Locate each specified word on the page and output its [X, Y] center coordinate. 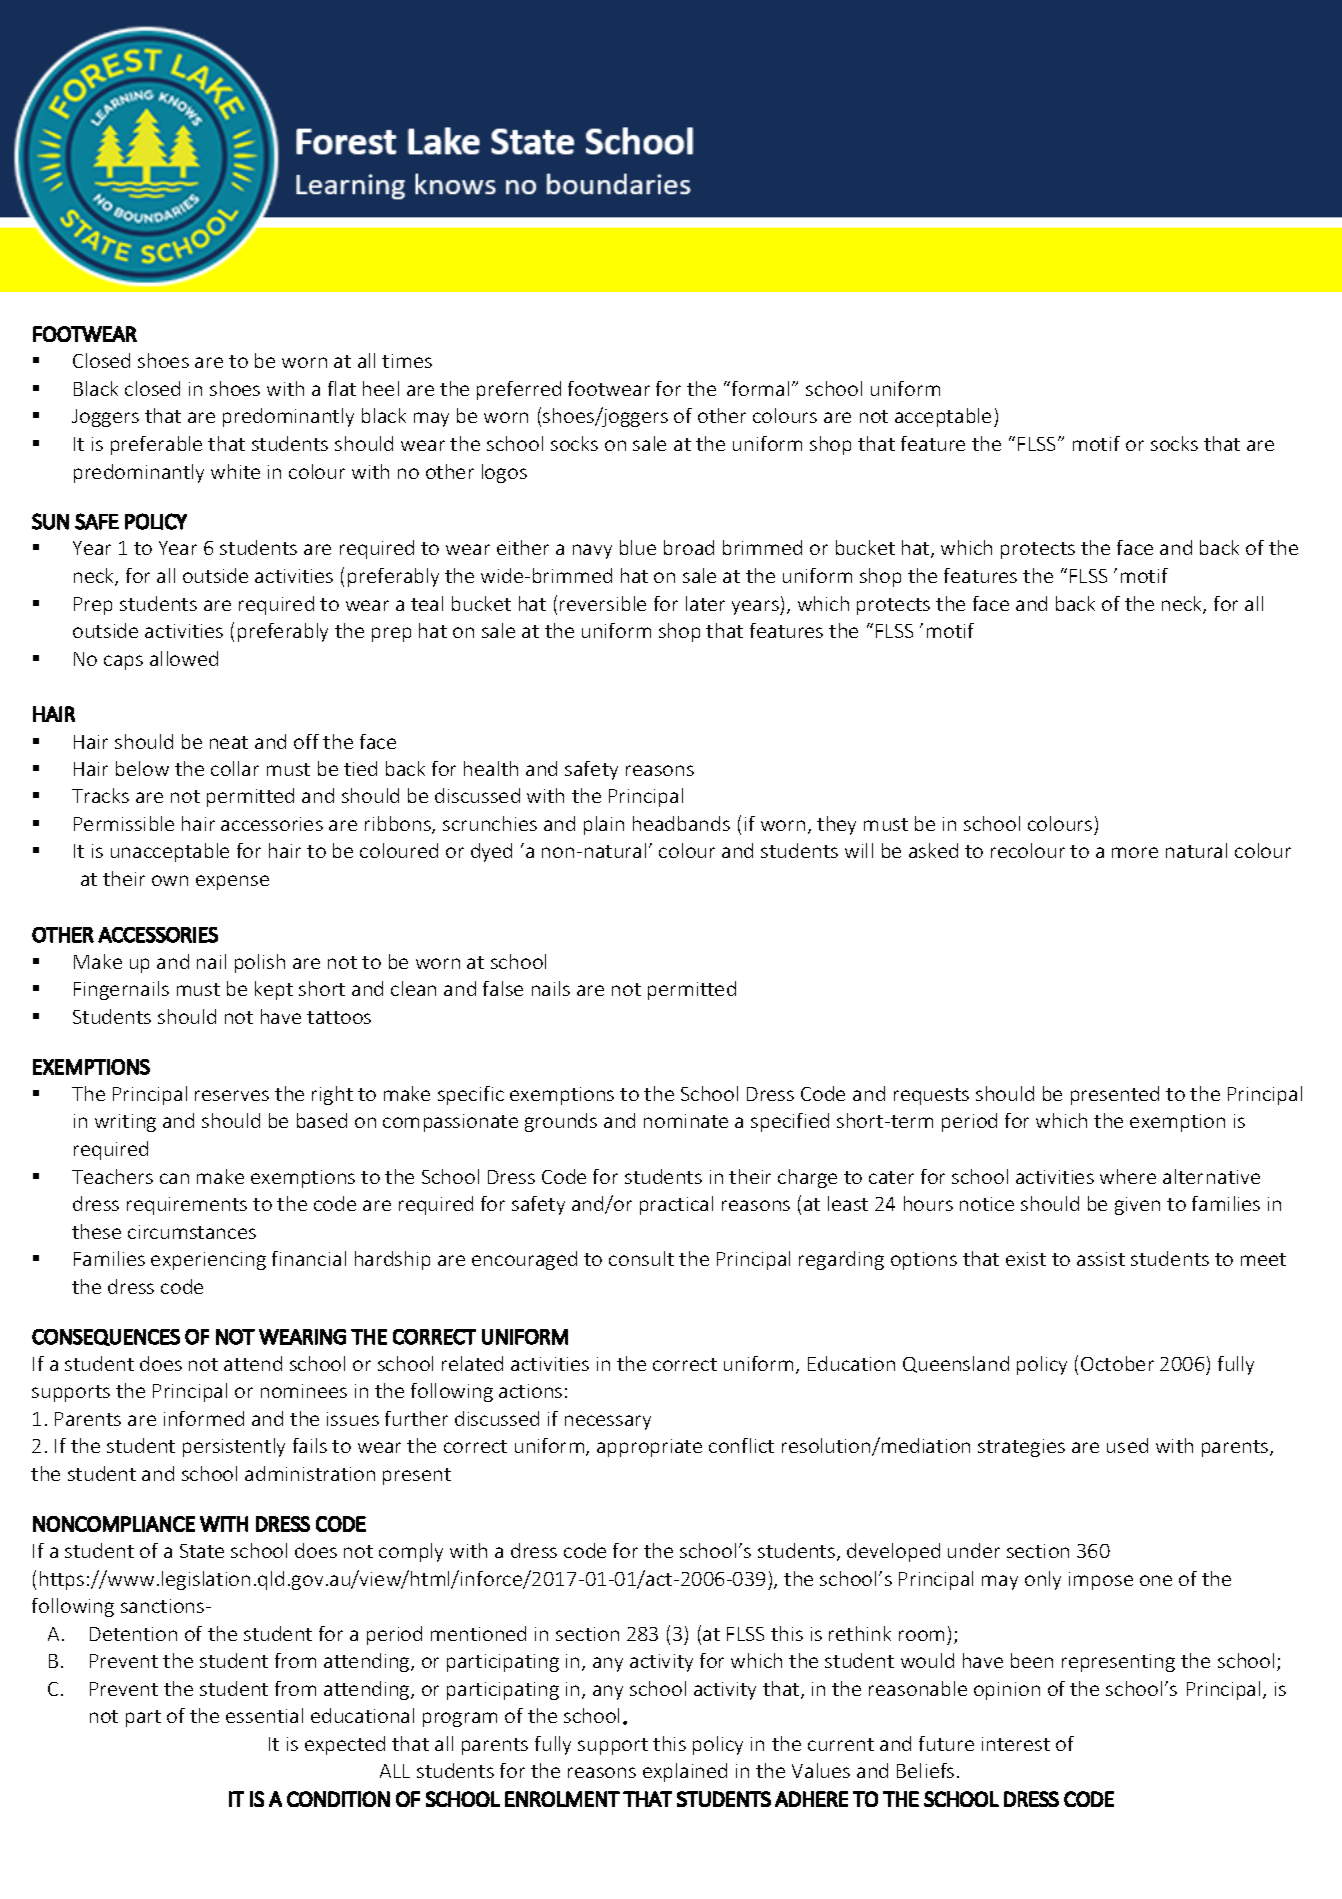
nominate [686, 1121]
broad [689, 547]
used [1127, 1445]
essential [264, 1715]
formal [760, 388]
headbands [681, 823]
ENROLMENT [562, 1799]
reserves [232, 1095]
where [1128, 1176]
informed [204, 1418]
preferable [156, 445]
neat [229, 742]
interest [1016, 1744]
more [1135, 852]
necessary [608, 1422]
